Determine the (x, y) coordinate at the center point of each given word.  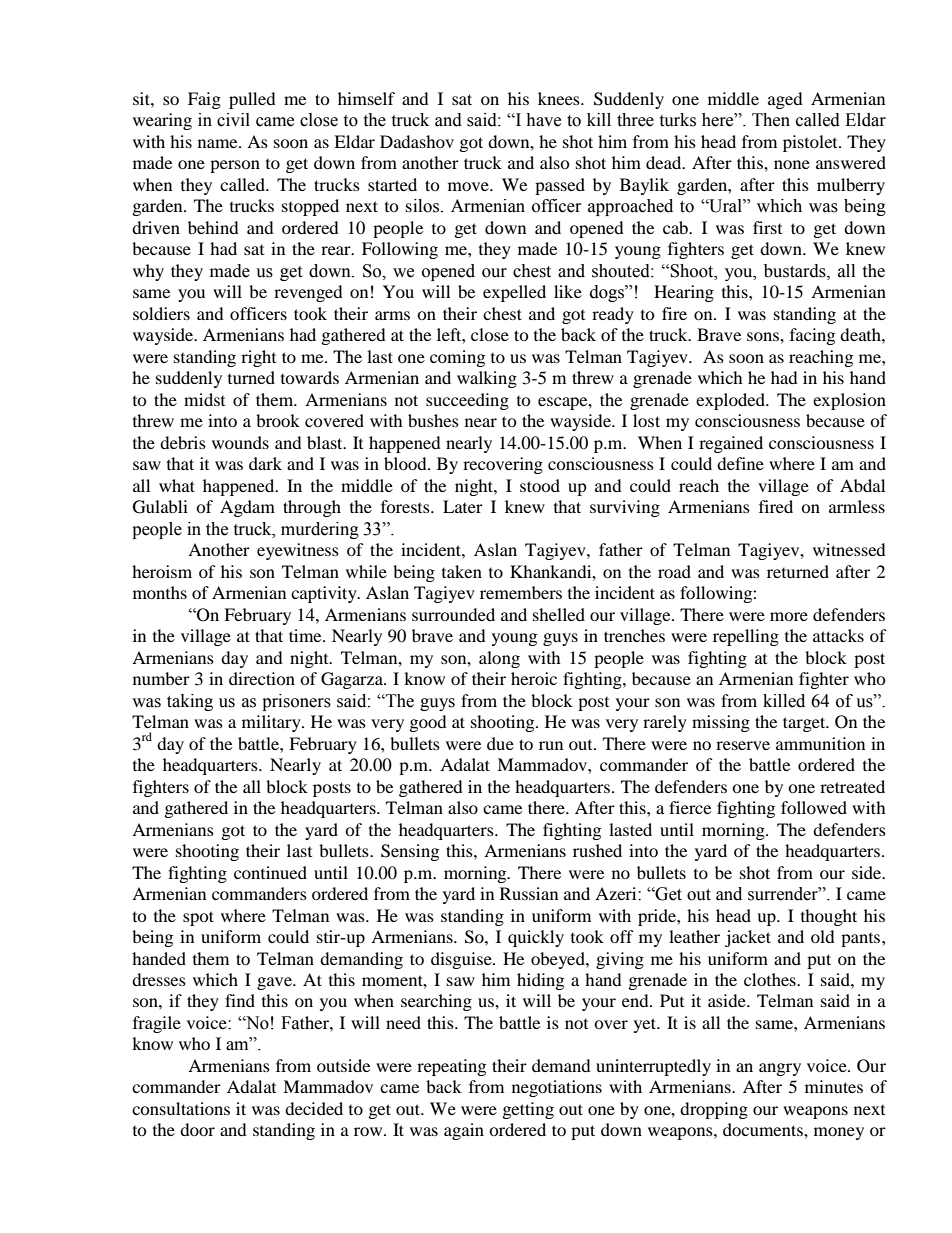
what (177, 485)
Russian (529, 893)
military (272, 723)
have (543, 120)
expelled (514, 293)
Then (771, 120)
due (500, 743)
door (197, 1129)
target (805, 724)
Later (463, 506)
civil (233, 120)
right (258, 358)
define (740, 463)
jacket (748, 938)
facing (812, 336)
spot (198, 918)
